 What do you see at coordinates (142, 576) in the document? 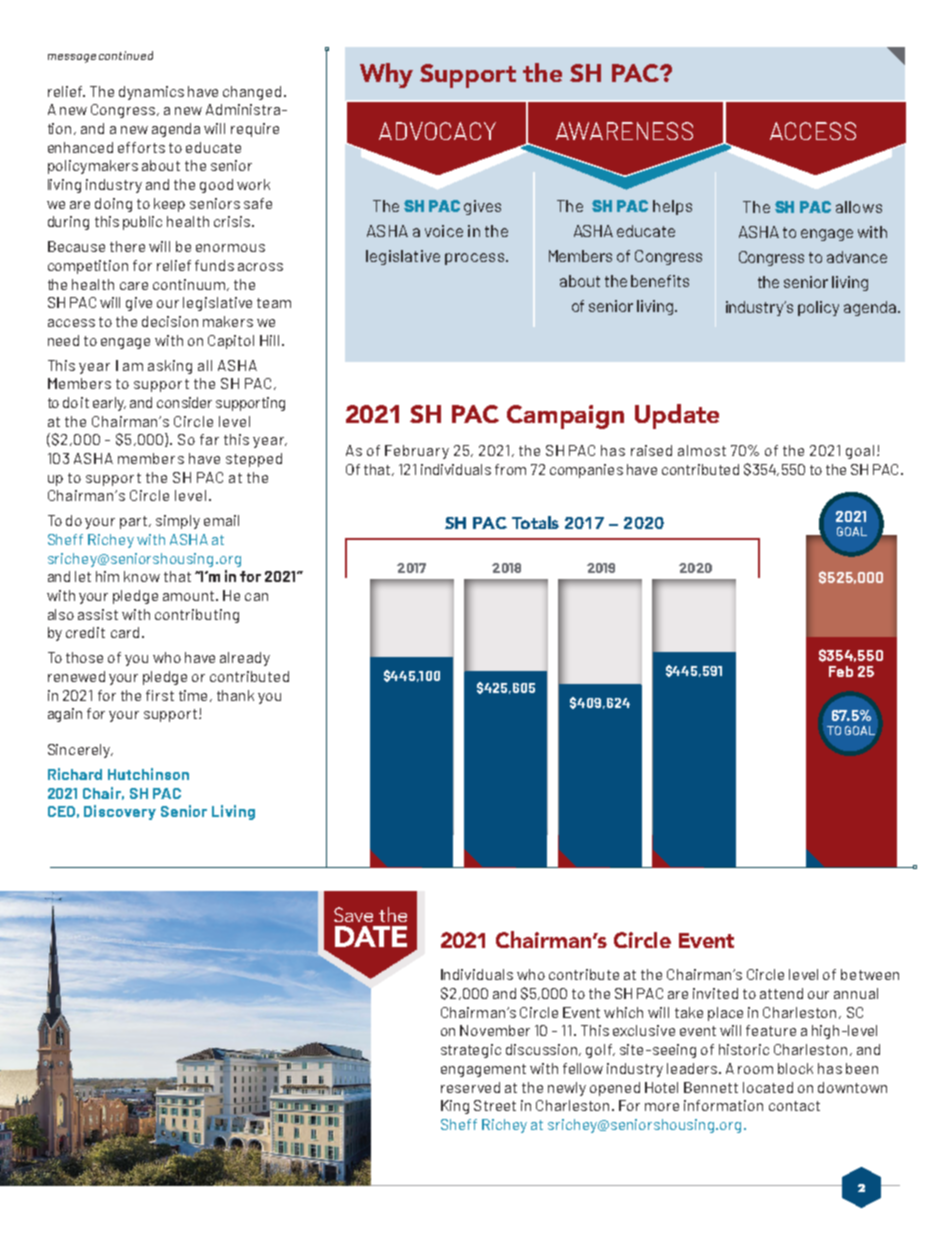
I see `know` at bounding box center [142, 576].
